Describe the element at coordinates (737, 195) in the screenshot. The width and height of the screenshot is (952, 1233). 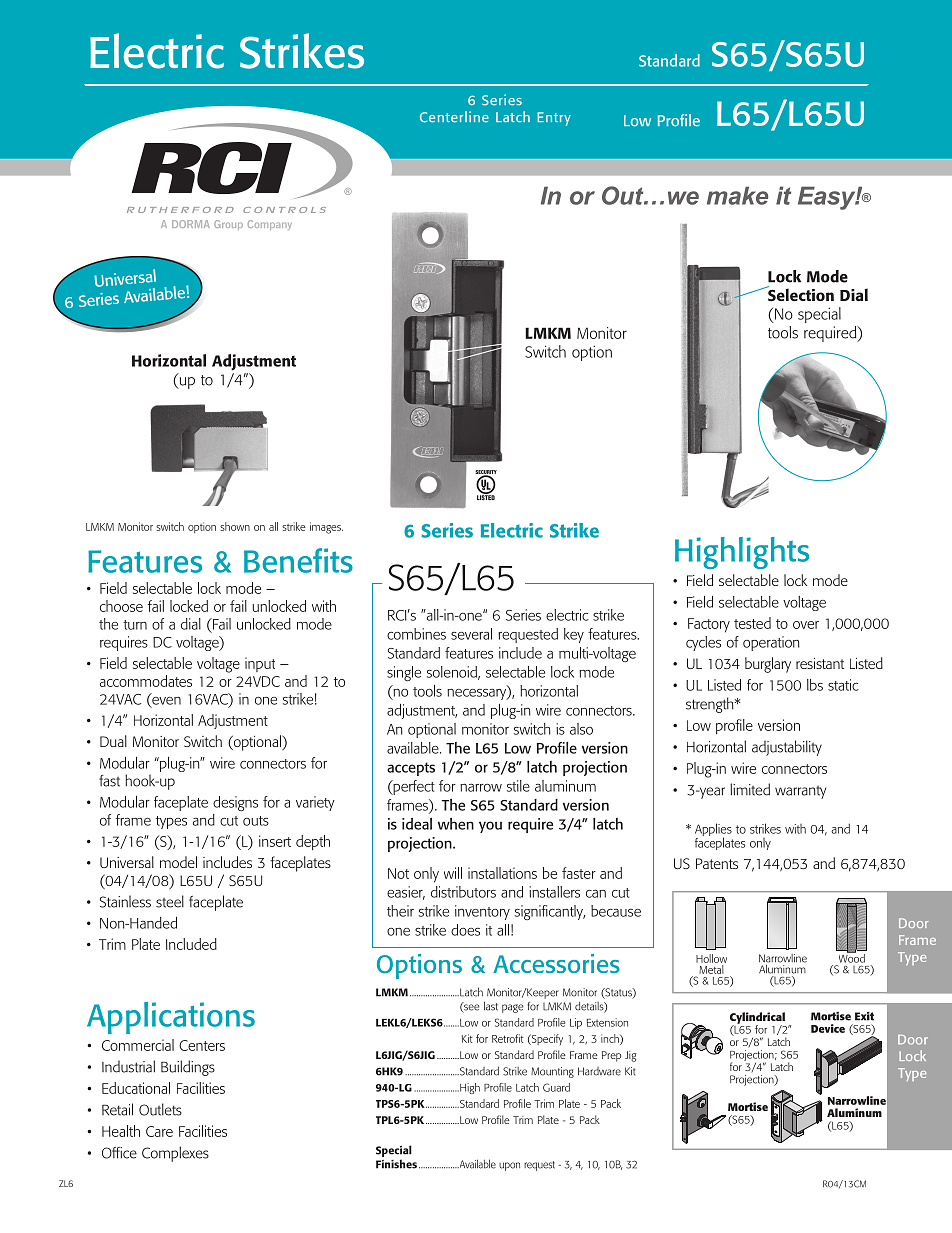
I see `make` at that location.
